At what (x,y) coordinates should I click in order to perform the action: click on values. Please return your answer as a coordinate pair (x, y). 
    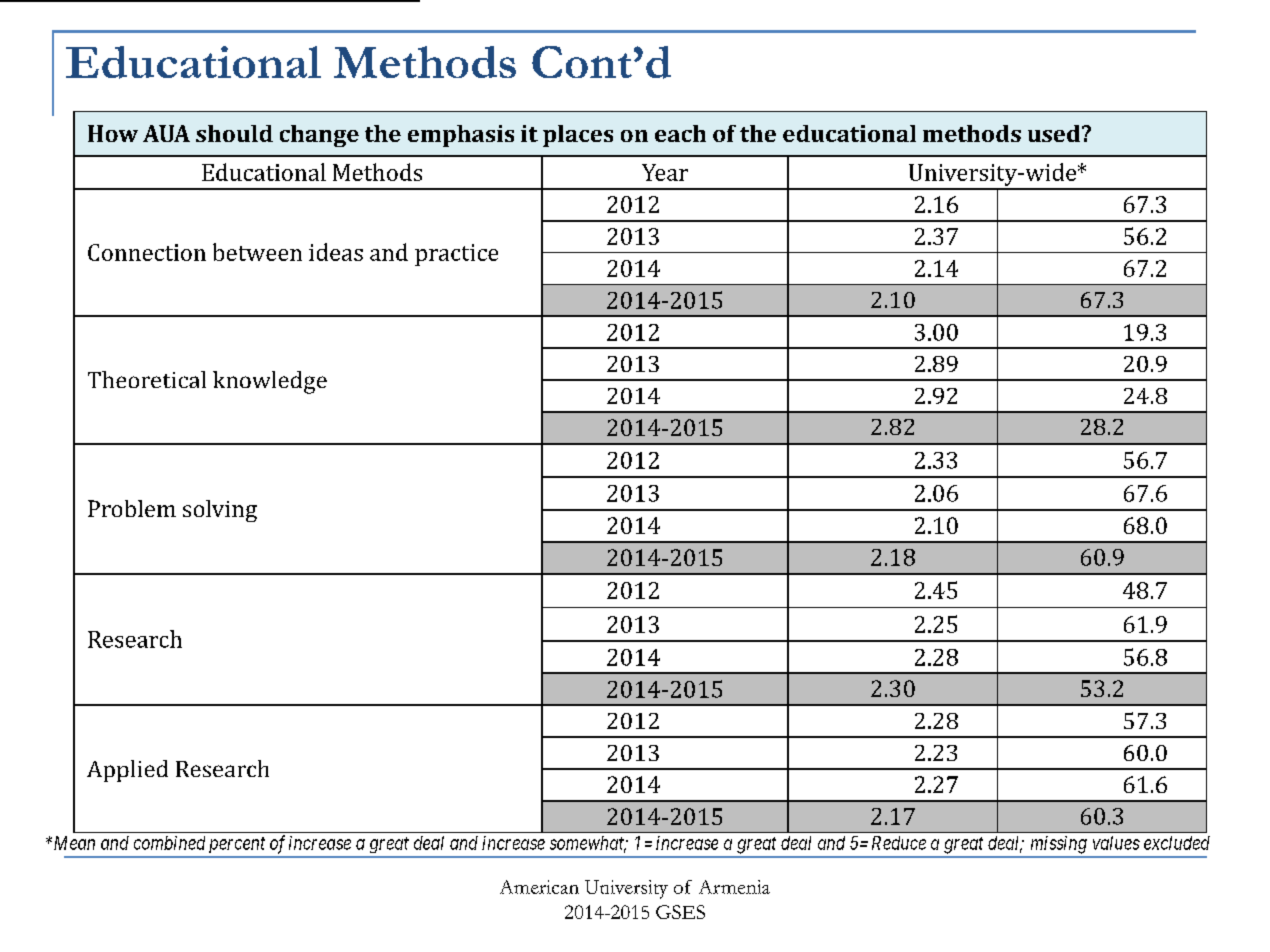
    Looking at the image, I should click on (1116, 843).
